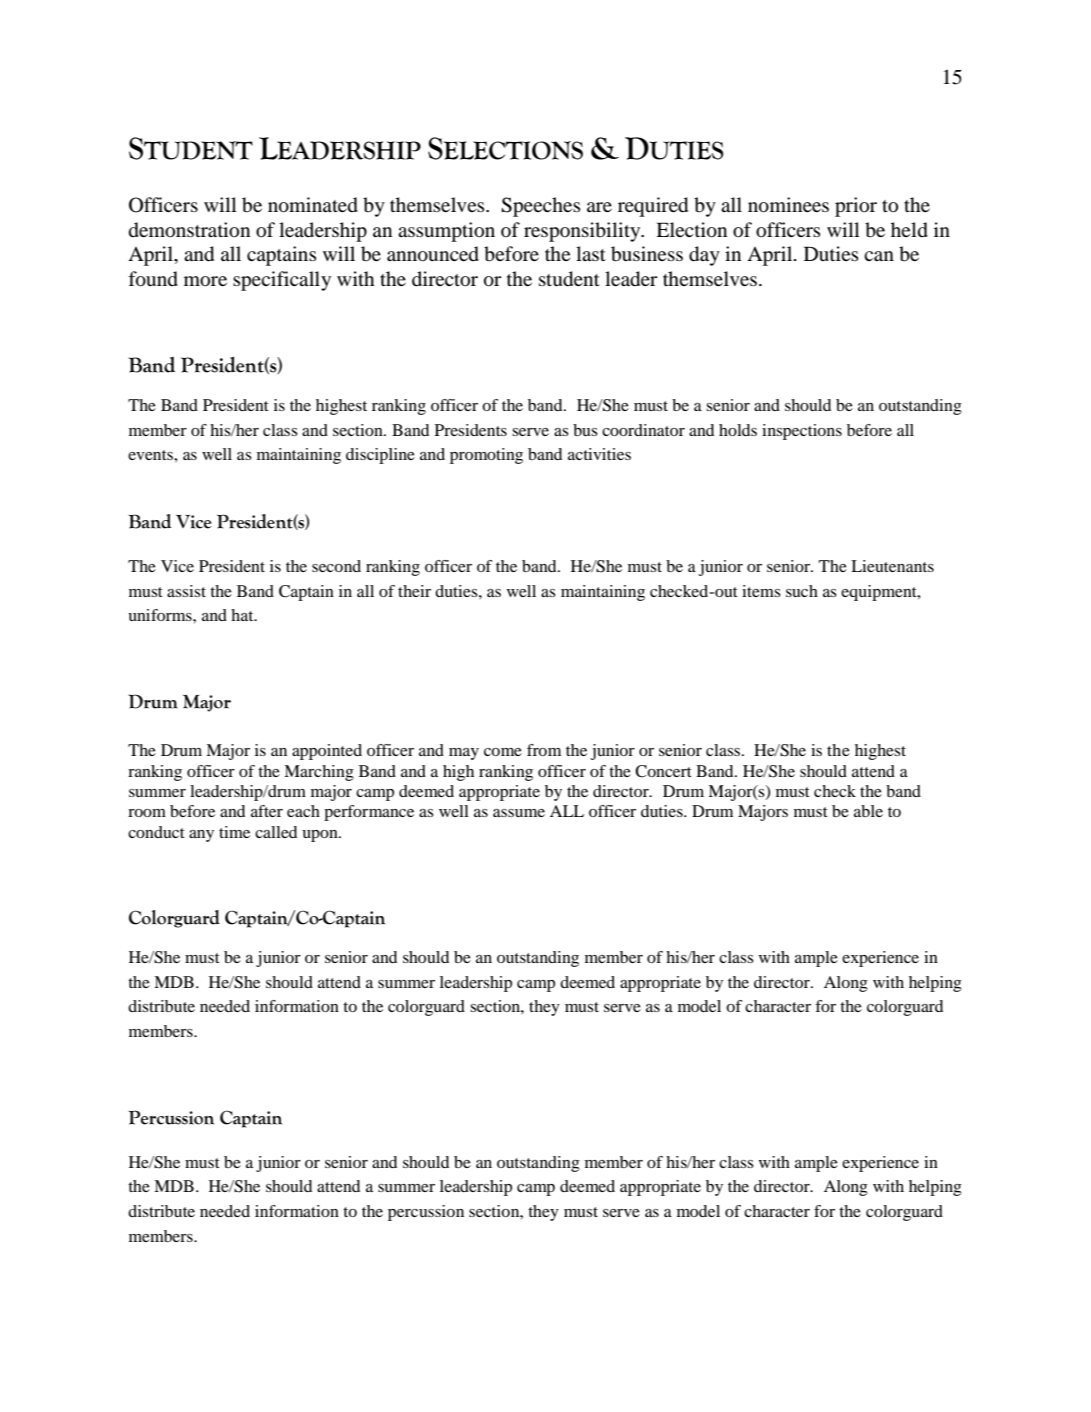 This document has width=1091, height=1412. What do you see at coordinates (802, 432) in the document?
I see `inspections` at bounding box center [802, 432].
